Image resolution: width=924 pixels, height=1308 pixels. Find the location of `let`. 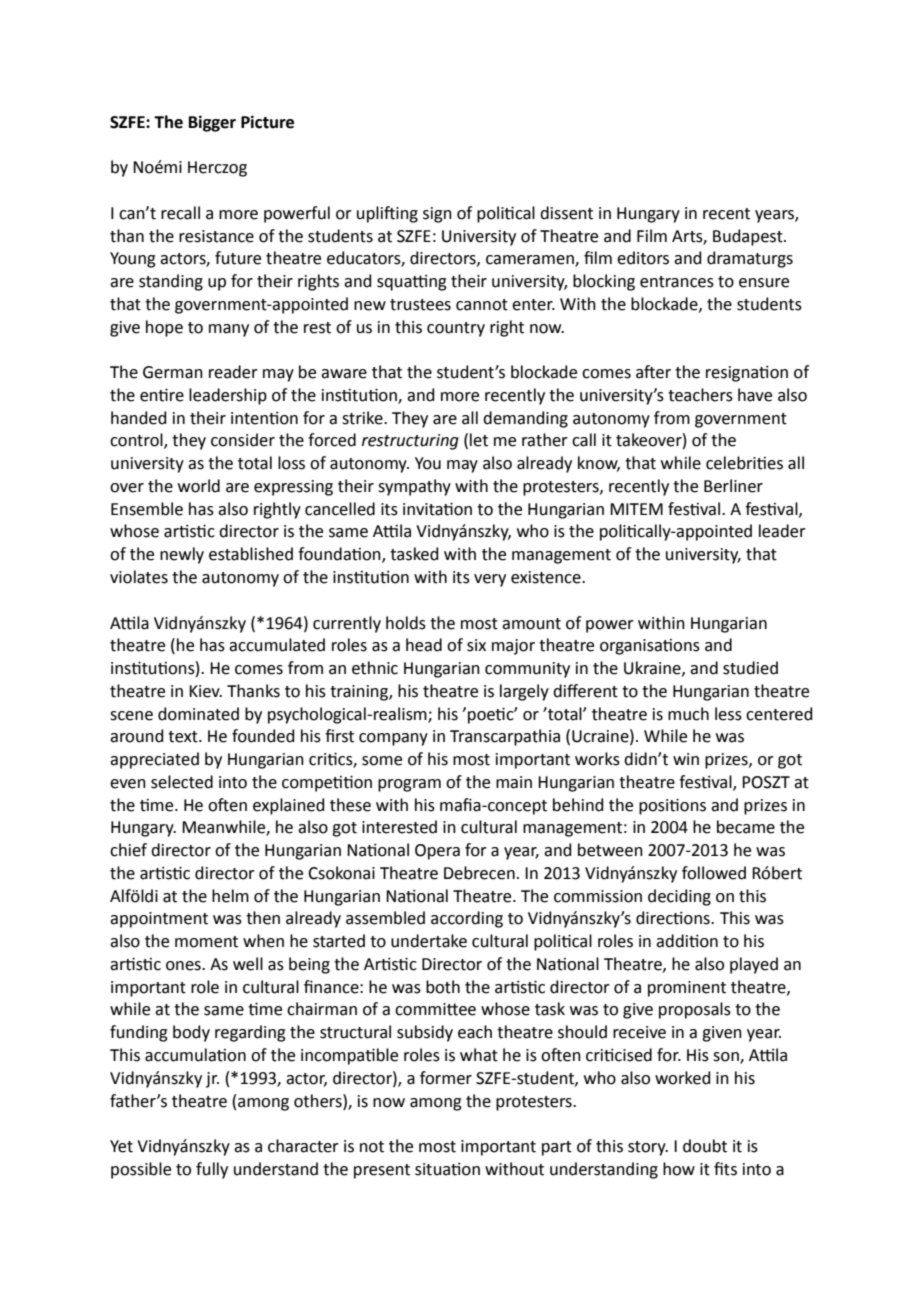

let is located at coordinates (479, 440).
